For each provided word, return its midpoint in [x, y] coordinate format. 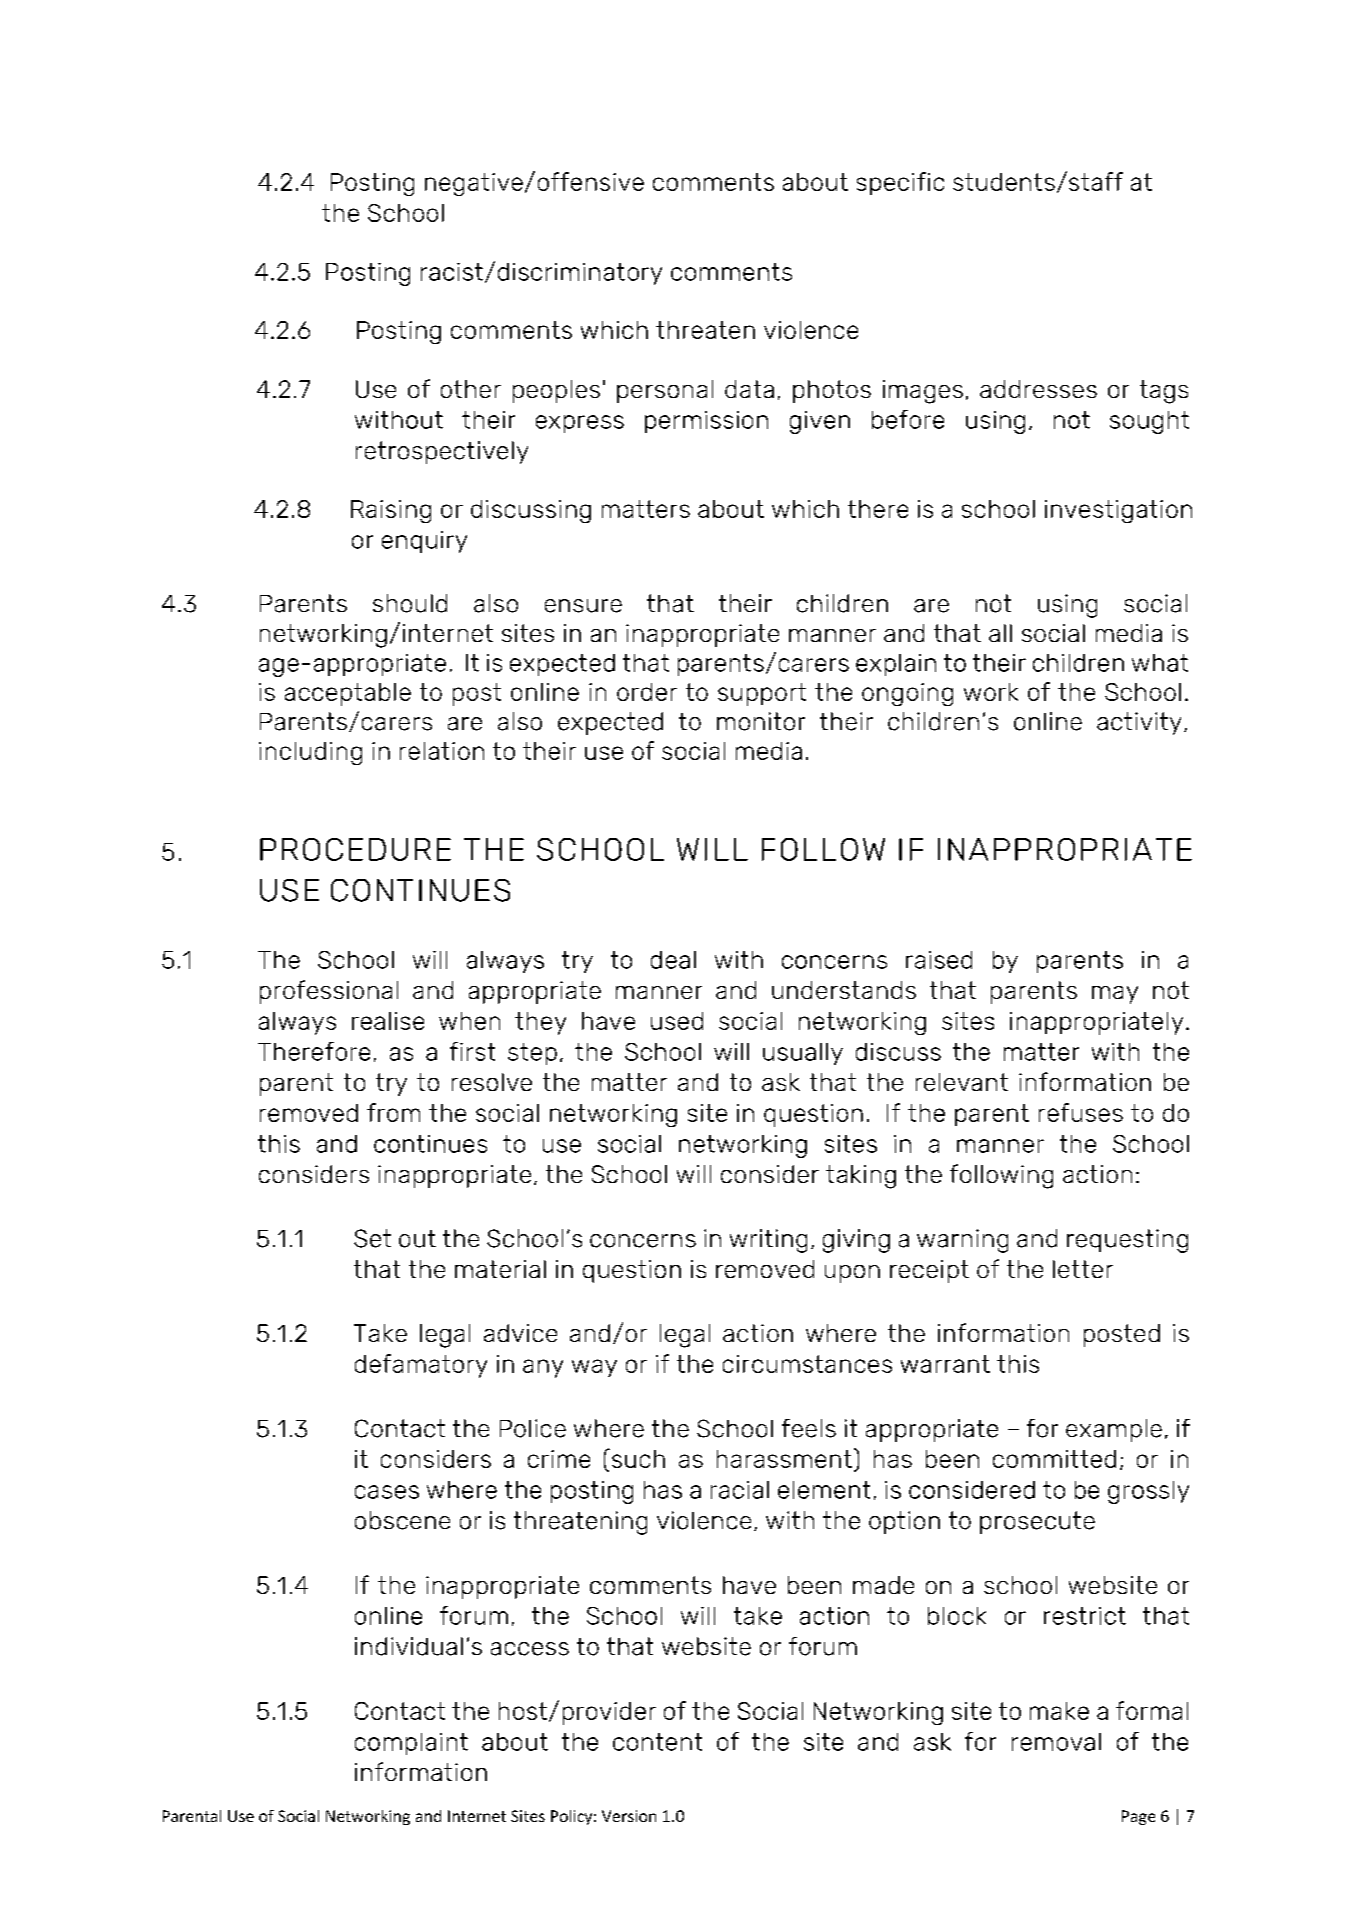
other [471, 389]
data [749, 389]
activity [1139, 723]
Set [372, 1238]
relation [442, 751]
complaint [411, 1744]
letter [1083, 1269]
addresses [1038, 389]
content [657, 1742]
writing [768, 1241]
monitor [761, 721]
